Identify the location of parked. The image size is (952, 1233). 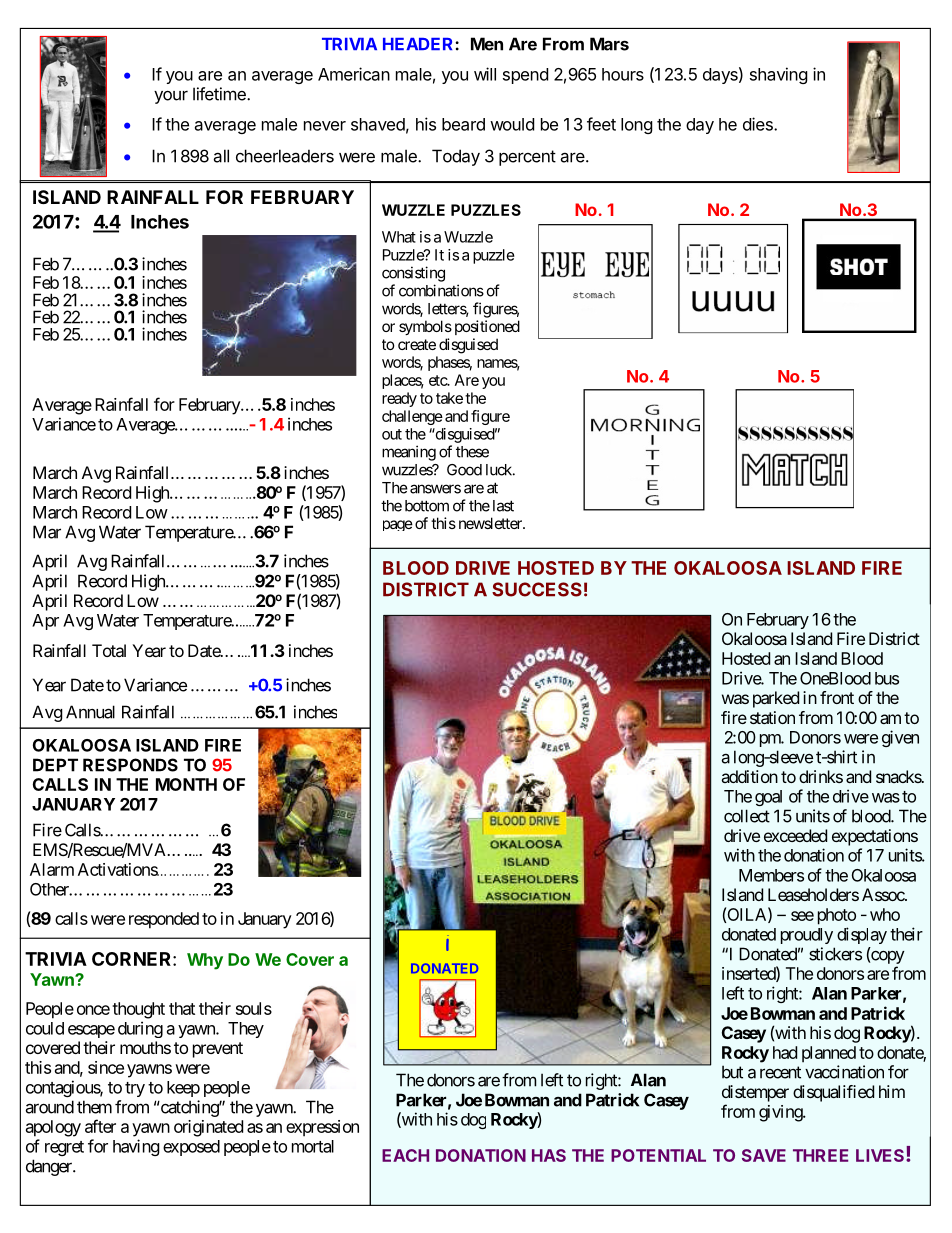
(776, 699).
